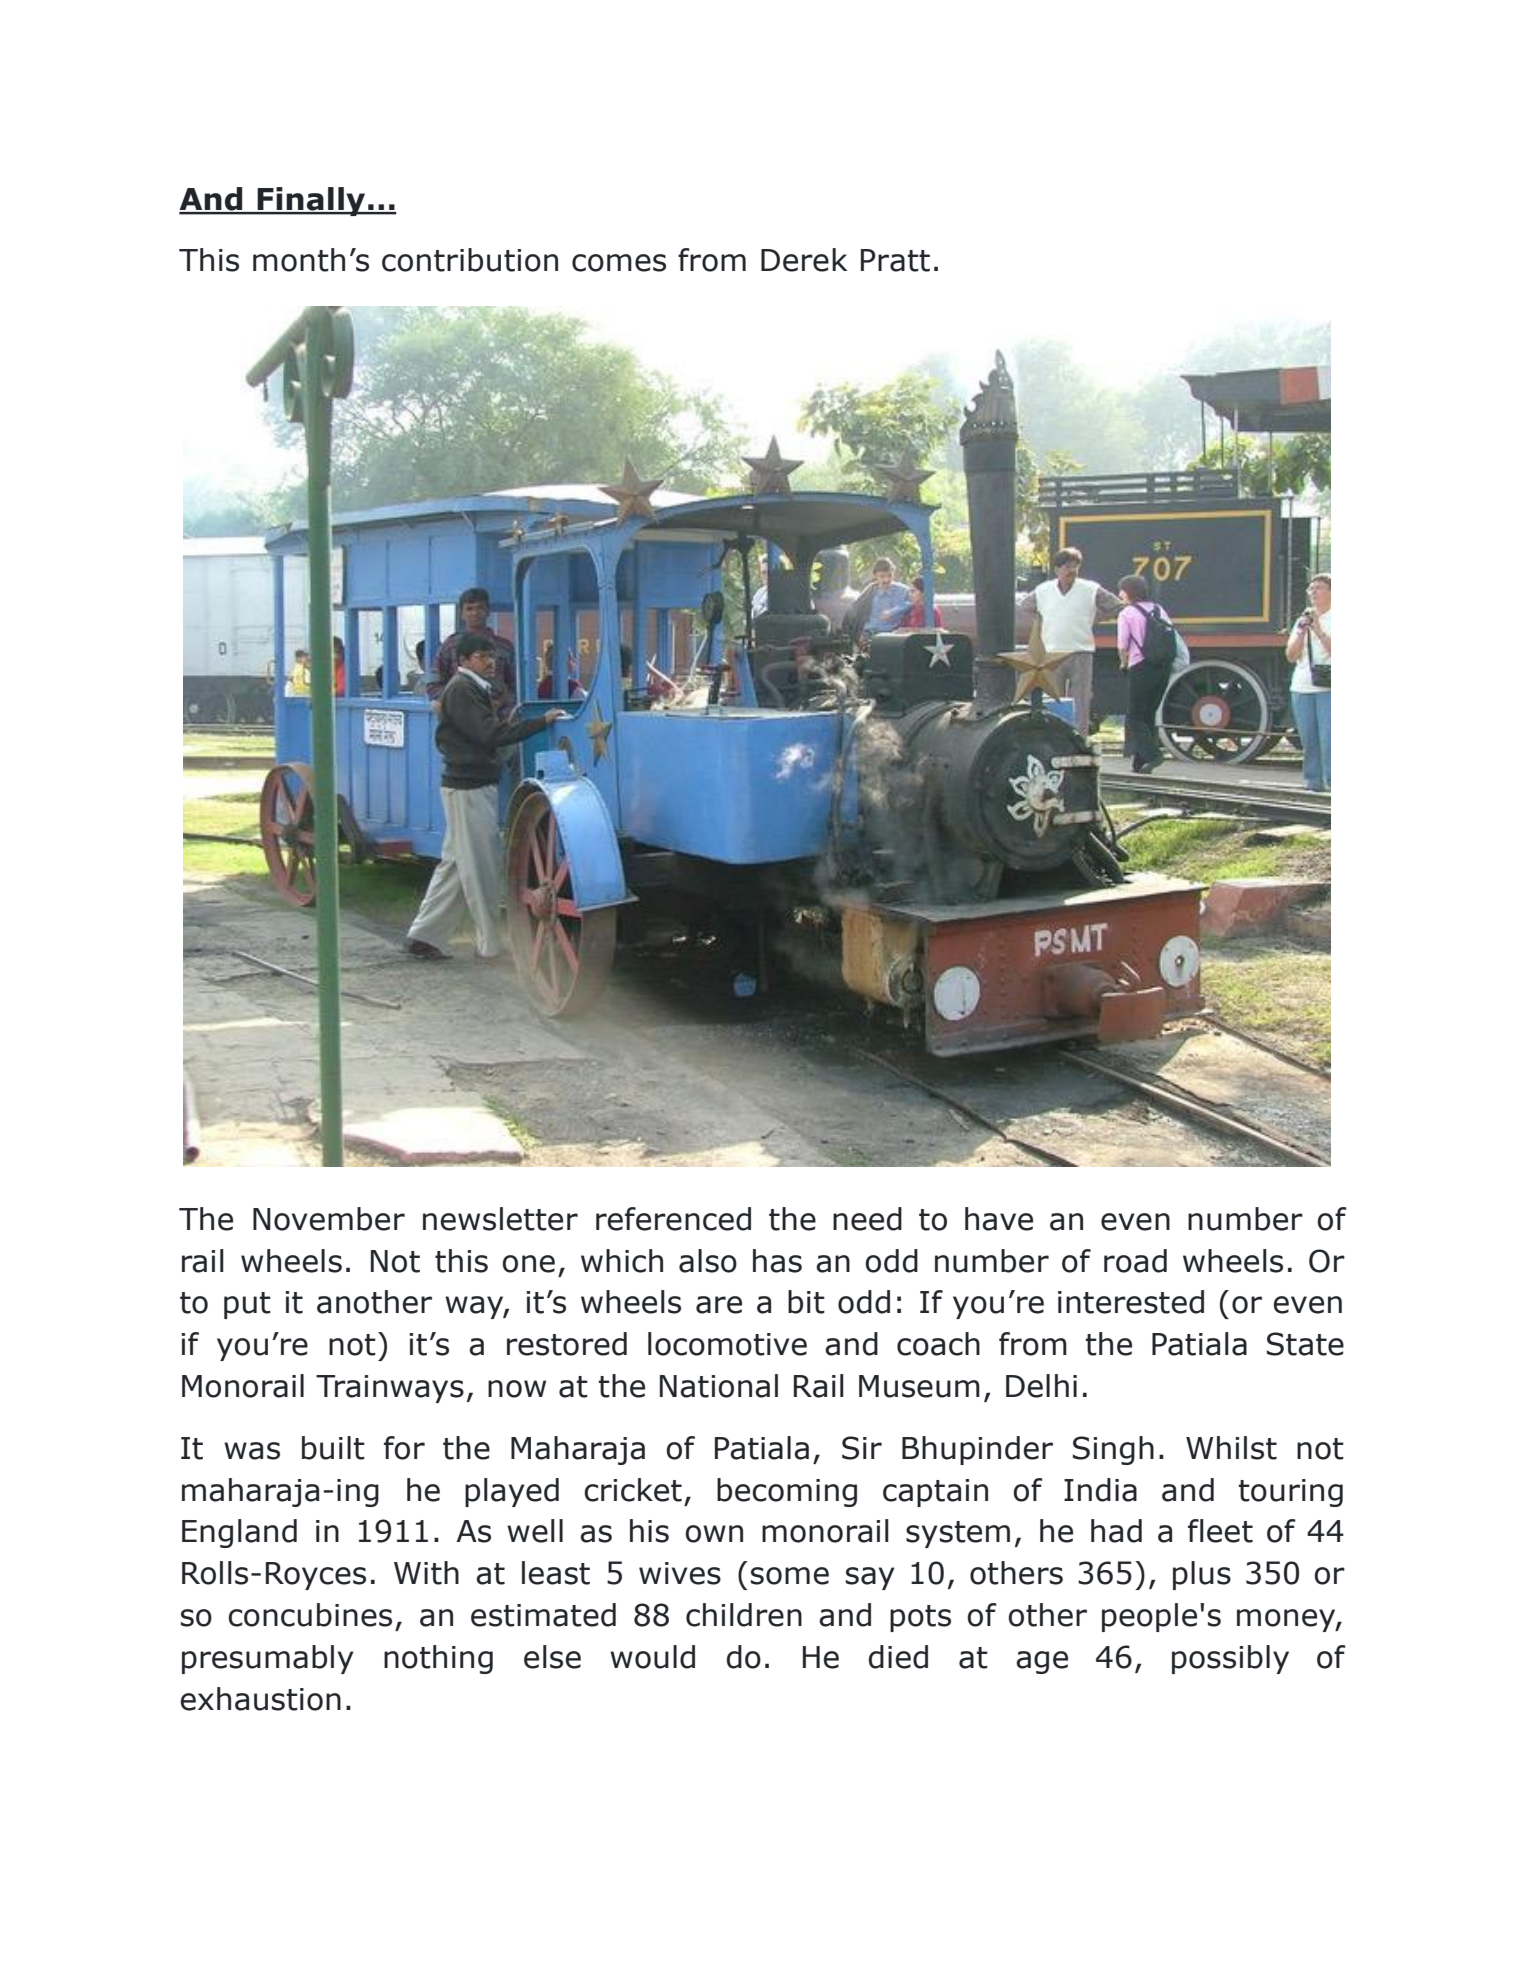 The width and height of the page is (1525, 1974). What do you see at coordinates (247, 1305) in the page?
I see `put` at bounding box center [247, 1305].
